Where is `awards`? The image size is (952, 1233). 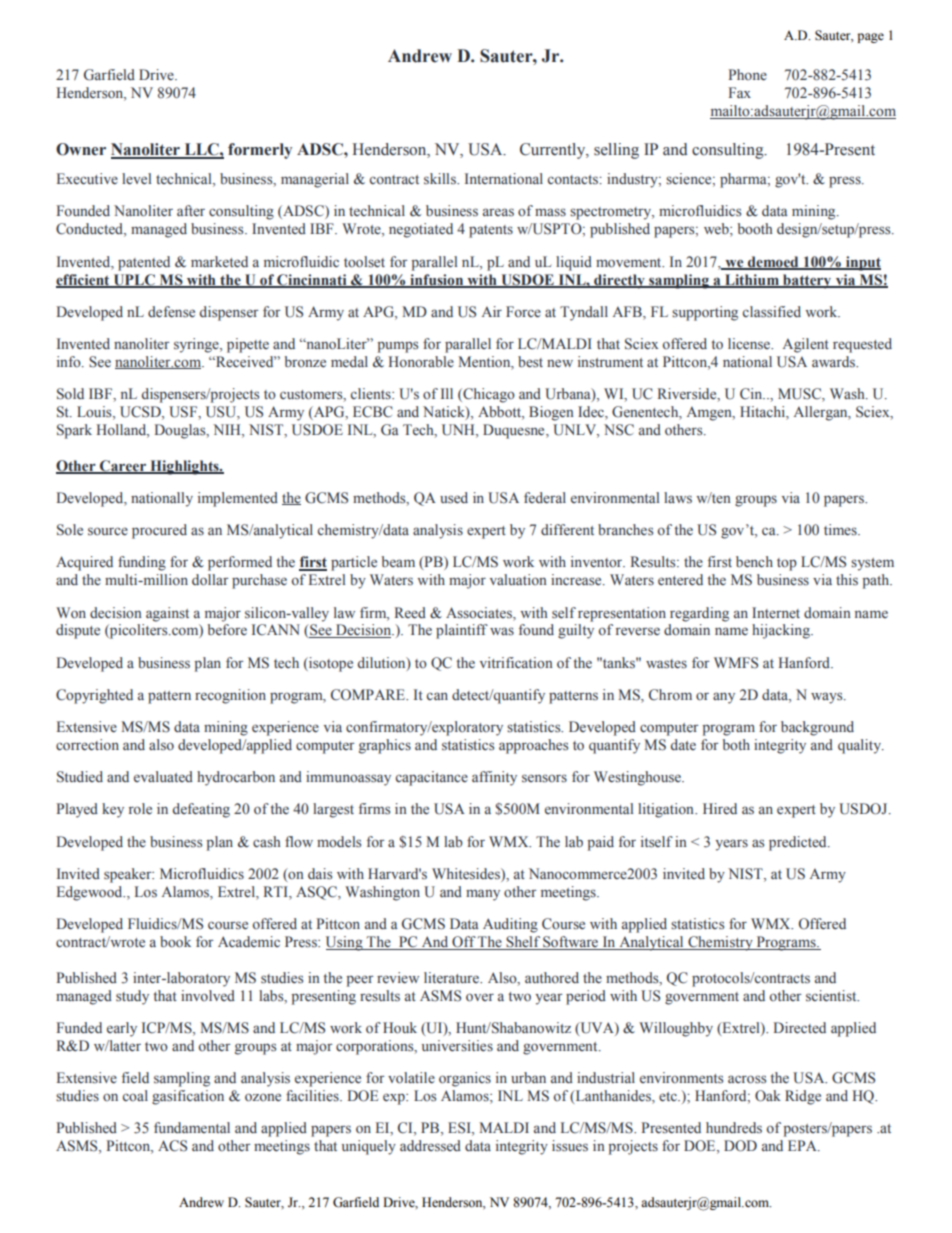 awards is located at coordinates (835, 362).
